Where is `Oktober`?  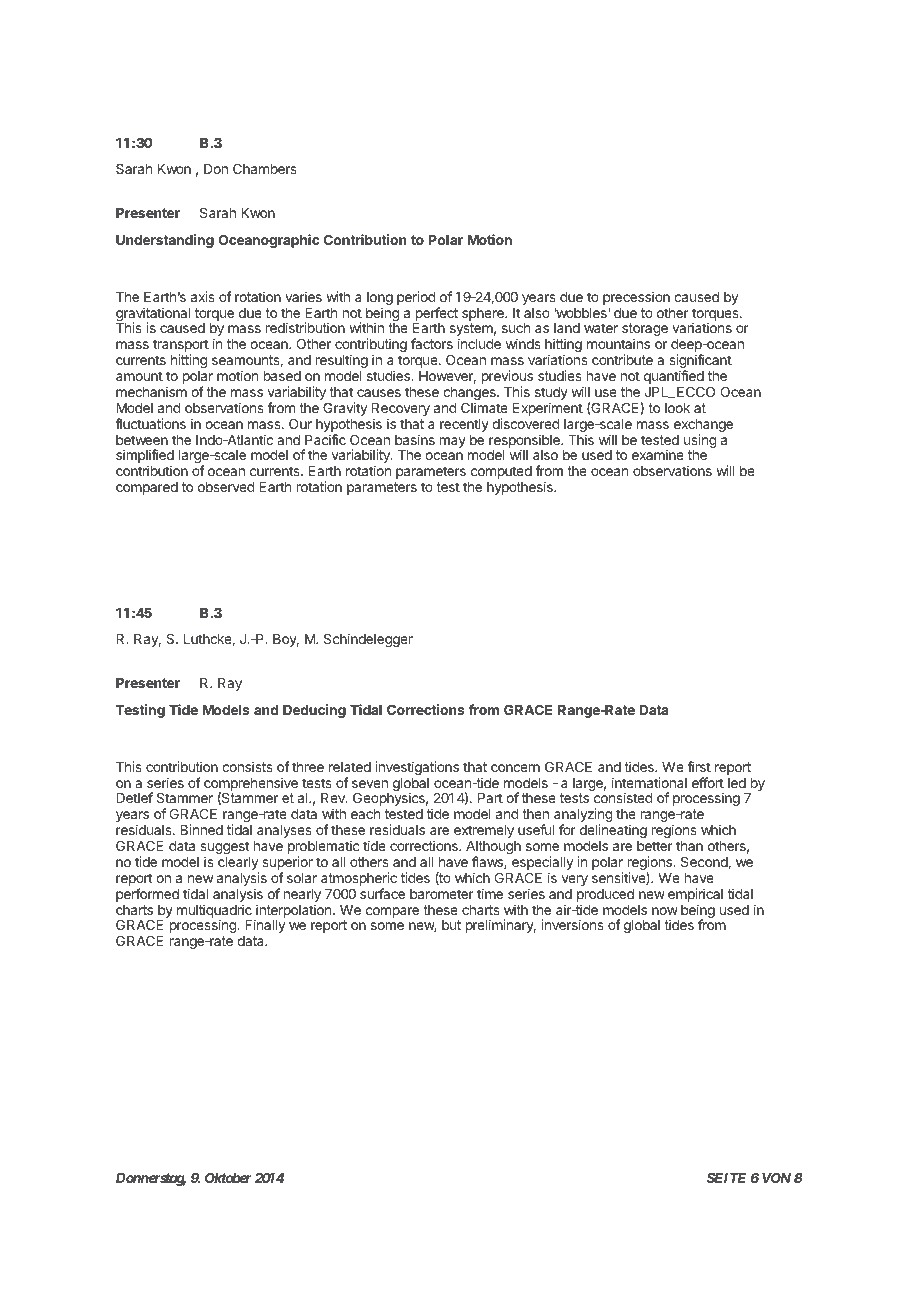
Oktober is located at coordinates (228, 1177).
